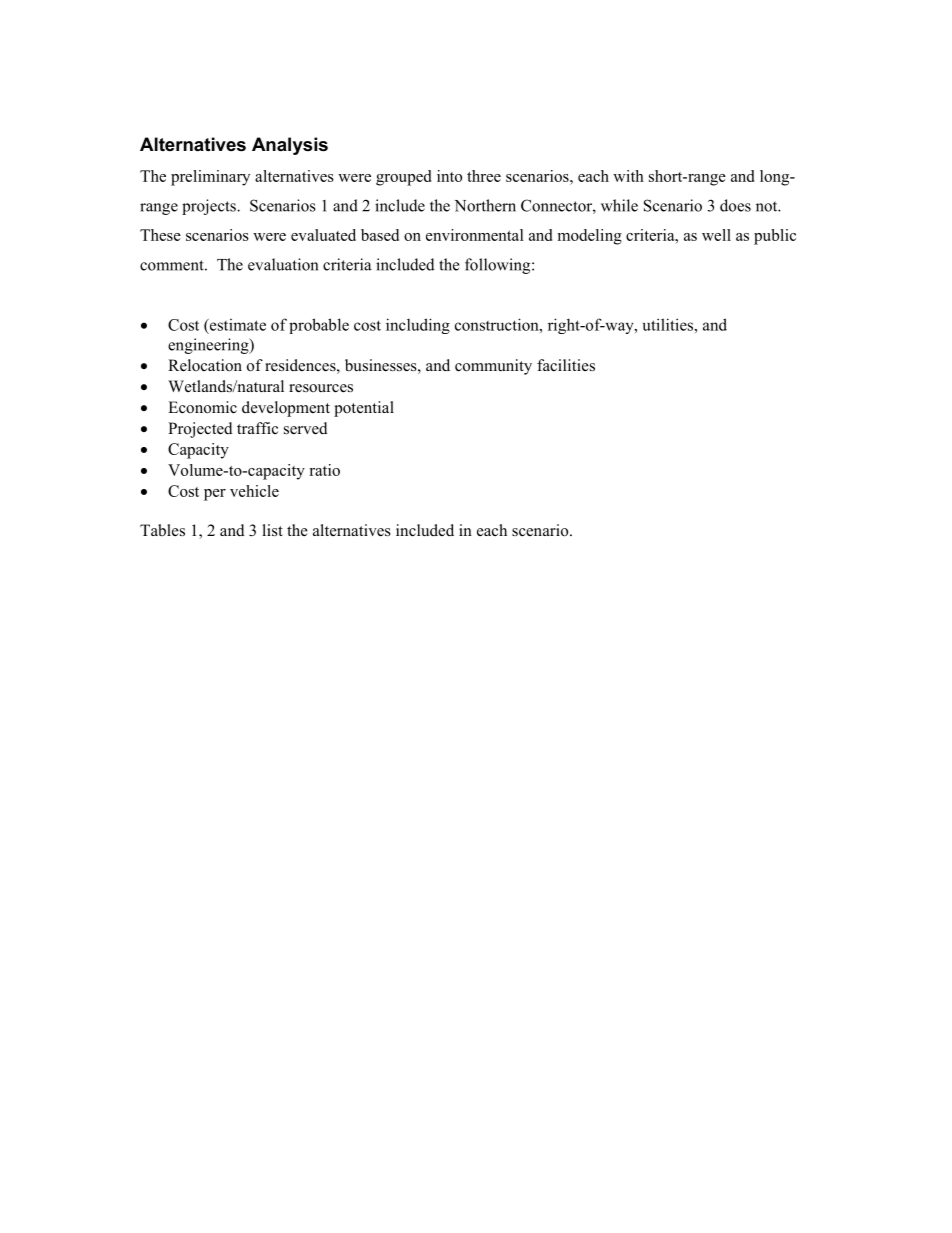 This document has height=1233, width=952. I want to click on with, so click(628, 176).
